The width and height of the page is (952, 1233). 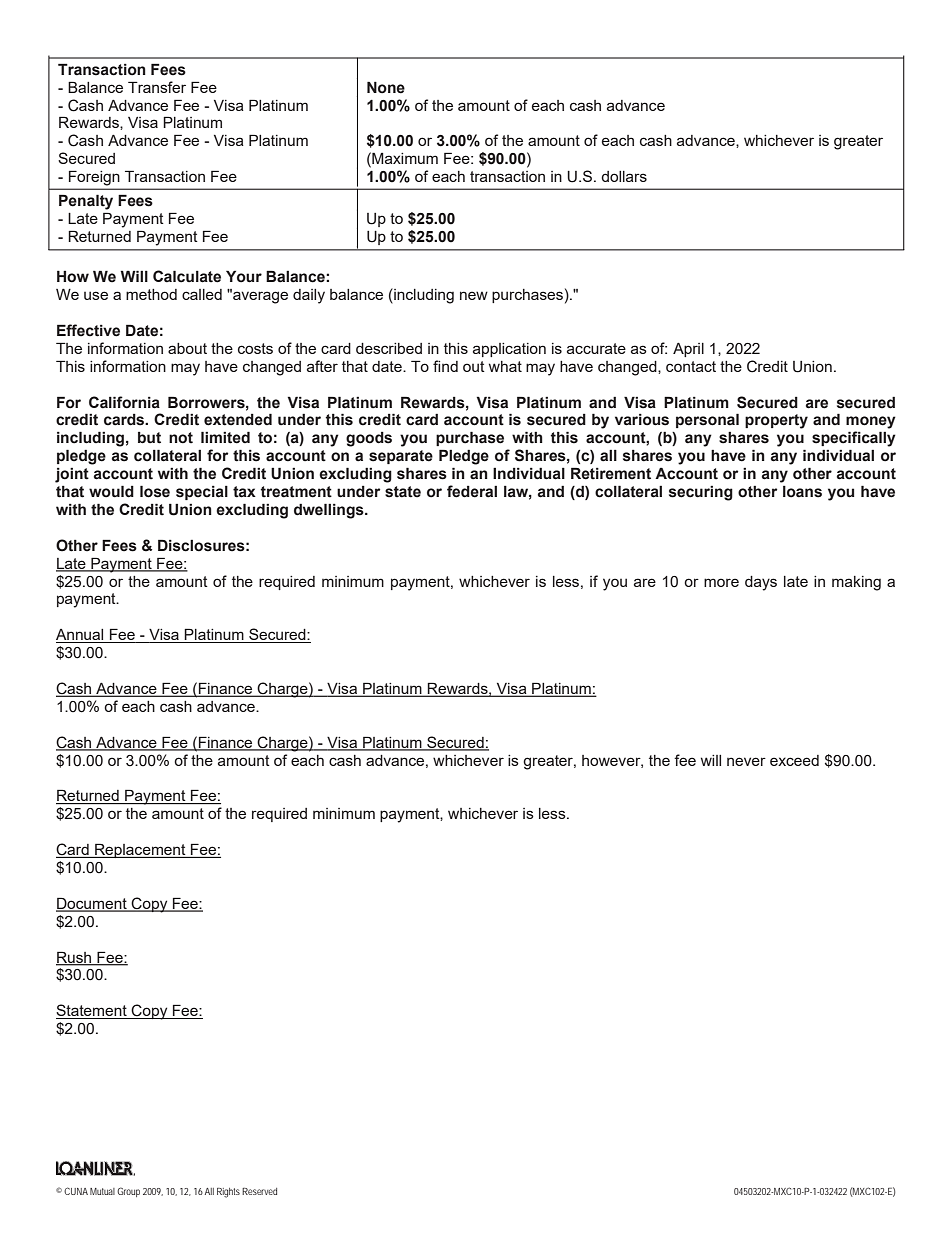 What do you see at coordinates (128, 1192) in the page?
I see `Group` at bounding box center [128, 1192].
